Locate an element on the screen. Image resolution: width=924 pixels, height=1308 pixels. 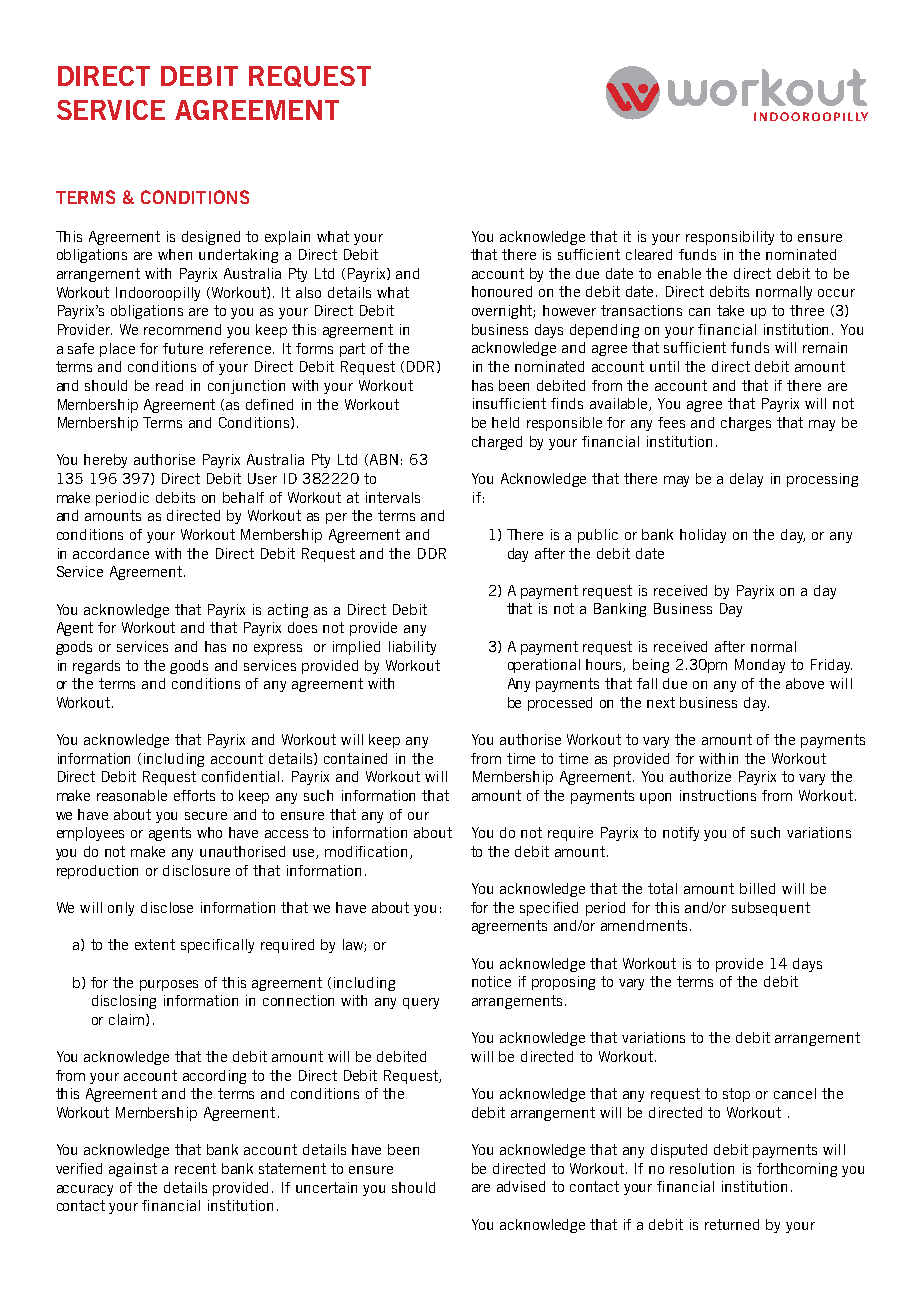
returned is located at coordinates (732, 1224).
